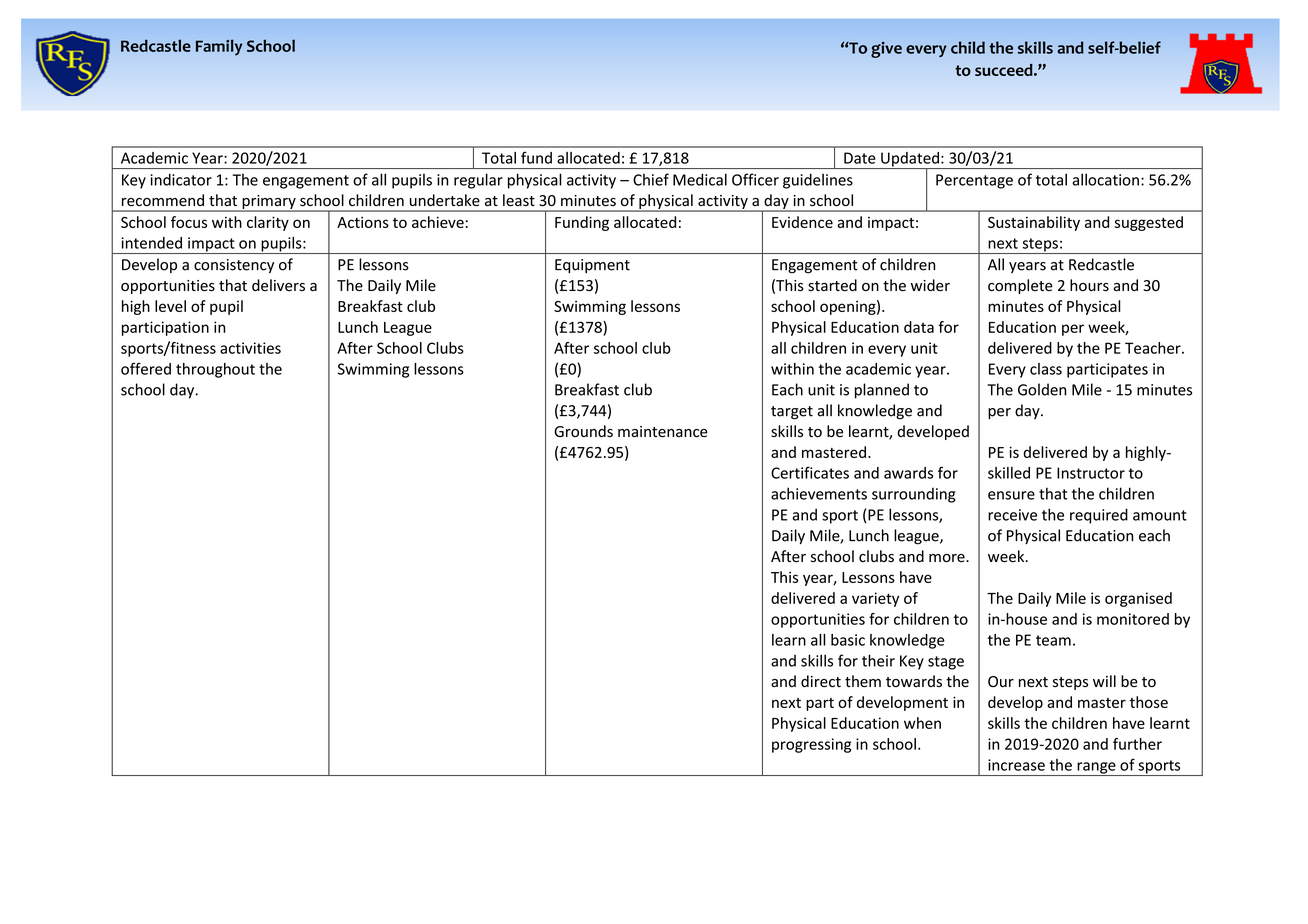  What do you see at coordinates (219, 47) in the screenshot?
I see `Family` at bounding box center [219, 47].
